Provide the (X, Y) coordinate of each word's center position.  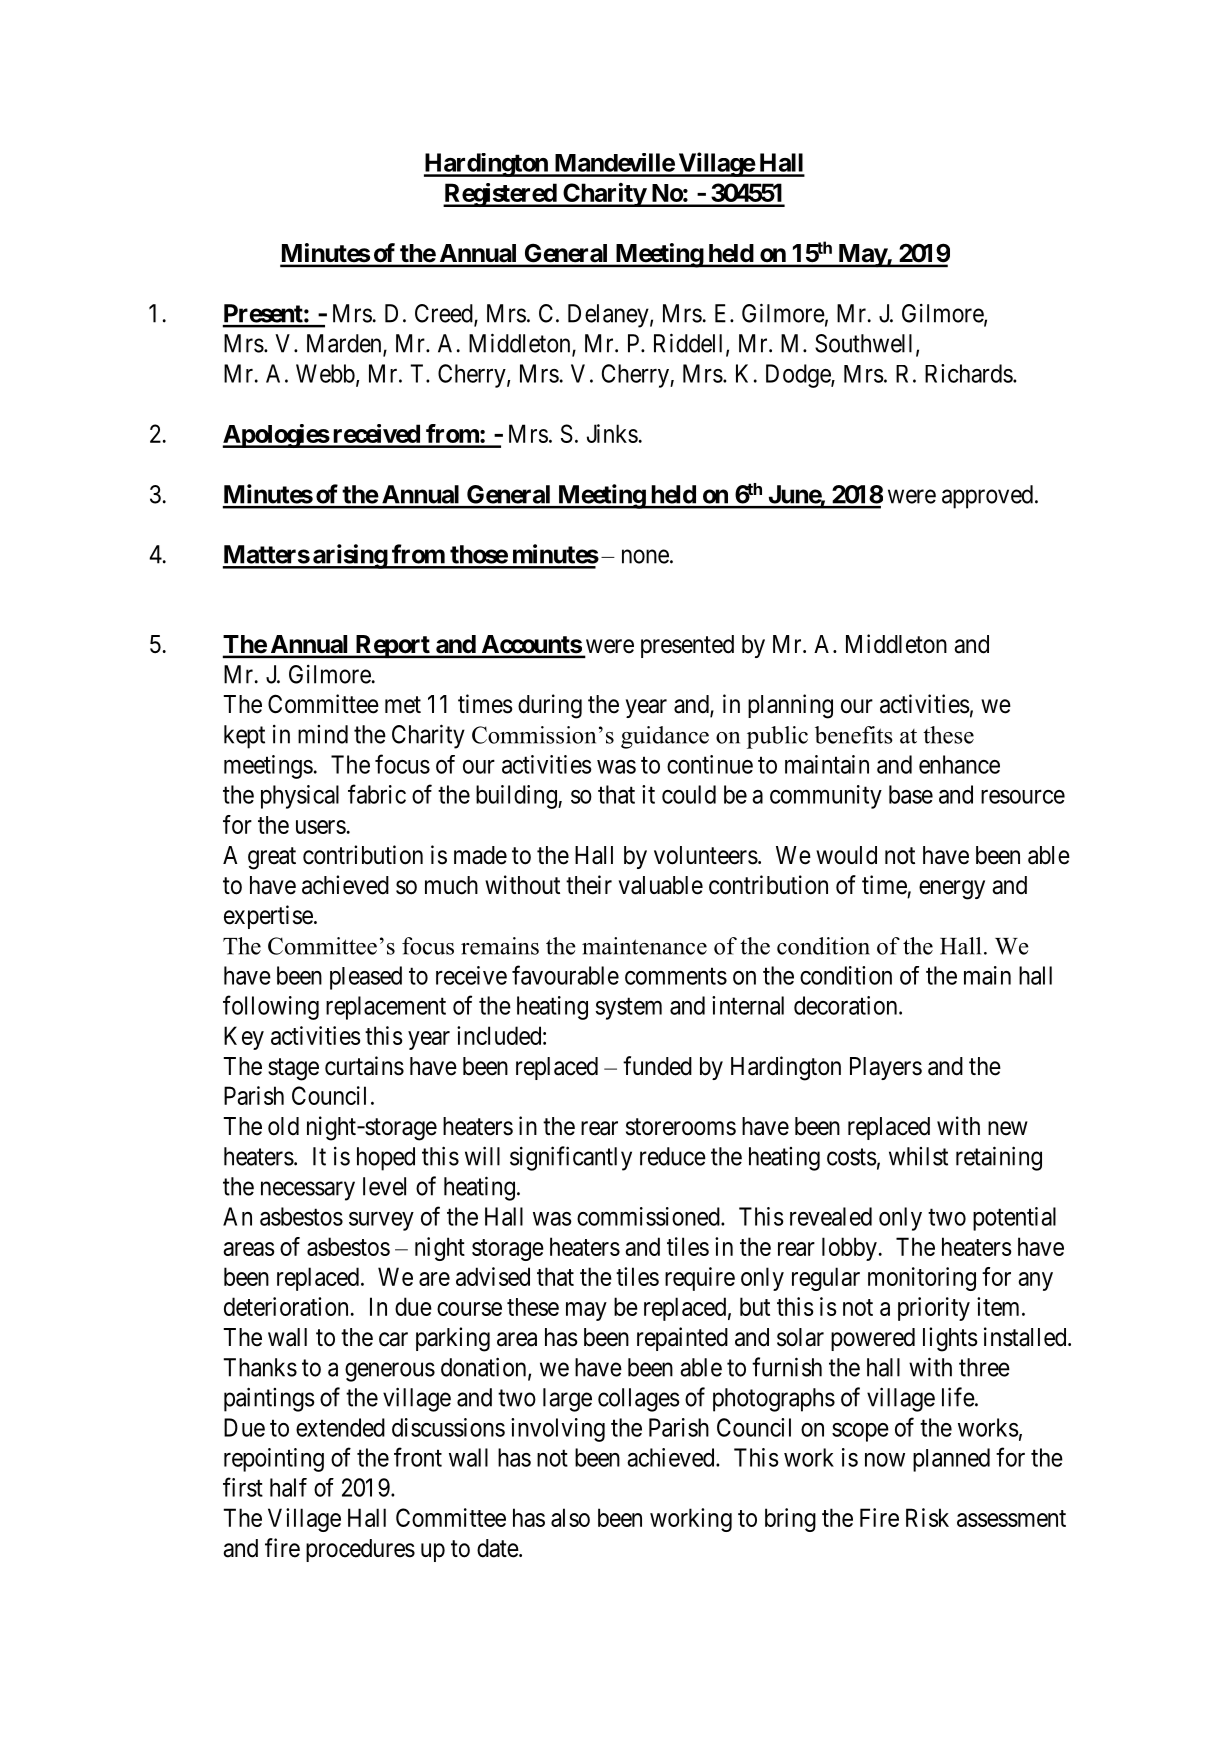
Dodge (799, 376)
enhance (959, 764)
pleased (366, 978)
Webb (325, 373)
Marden (345, 344)
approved (987, 497)
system (629, 1009)
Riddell (690, 344)
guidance (665, 737)
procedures (360, 1550)
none (645, 556)
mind (323, 734)
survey (381, 1221)
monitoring (922, 1279)
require (700, 1279)
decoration (847, 1005)
